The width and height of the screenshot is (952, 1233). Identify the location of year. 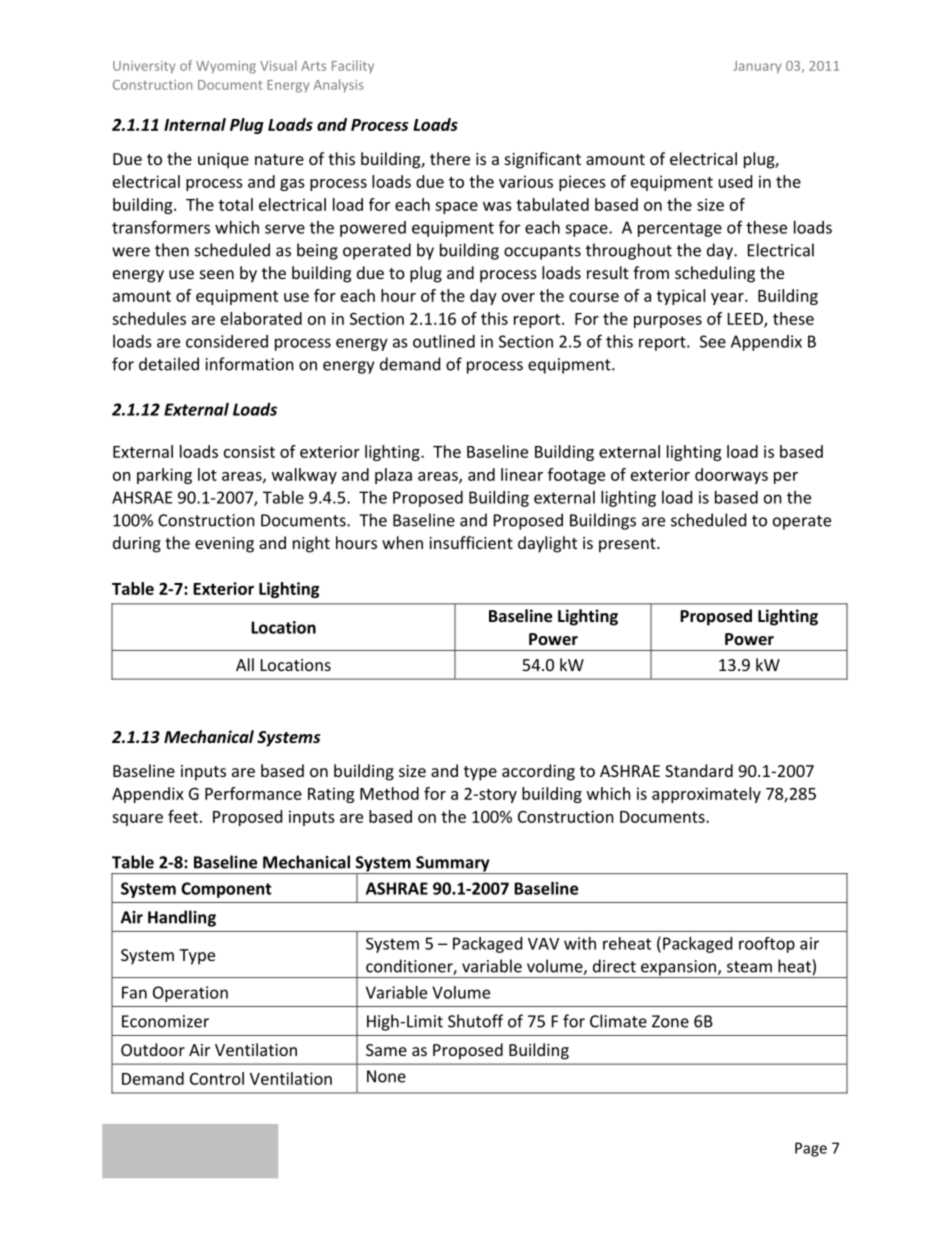
(728, 299).
